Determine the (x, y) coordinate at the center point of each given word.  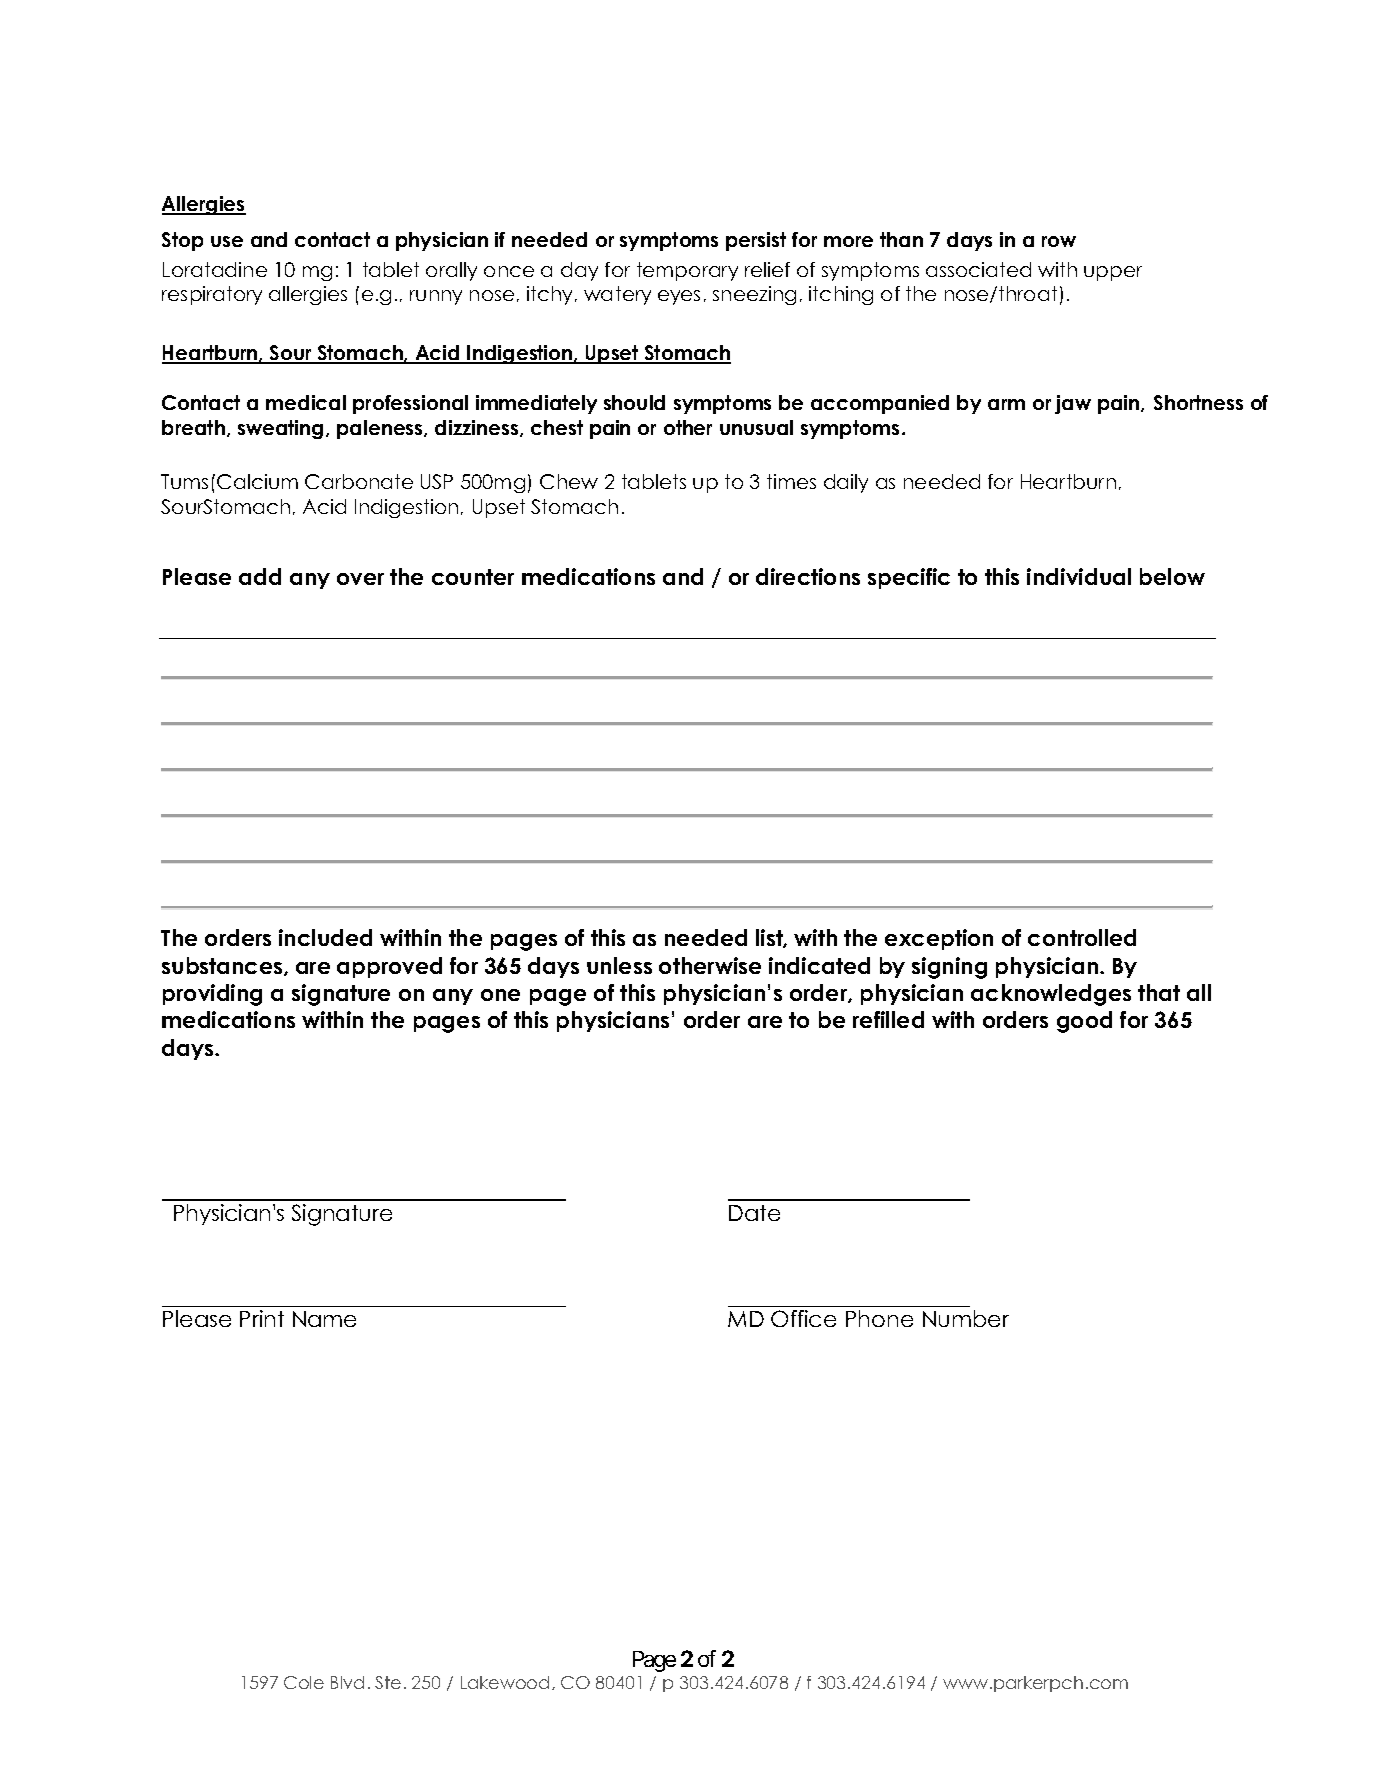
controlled (1082, 937)
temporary (687, 271)
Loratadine (215, 269)
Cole (304, 1682)
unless (619, 965)
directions (808, 576)
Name (324, 1319)
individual (1079, 576)
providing (212, 995)
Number (966, 1318)
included (325, 937)
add (260, 576)
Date (754, 1213)
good (1084, 1022)
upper (1113, 273)
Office (803, 1318)
